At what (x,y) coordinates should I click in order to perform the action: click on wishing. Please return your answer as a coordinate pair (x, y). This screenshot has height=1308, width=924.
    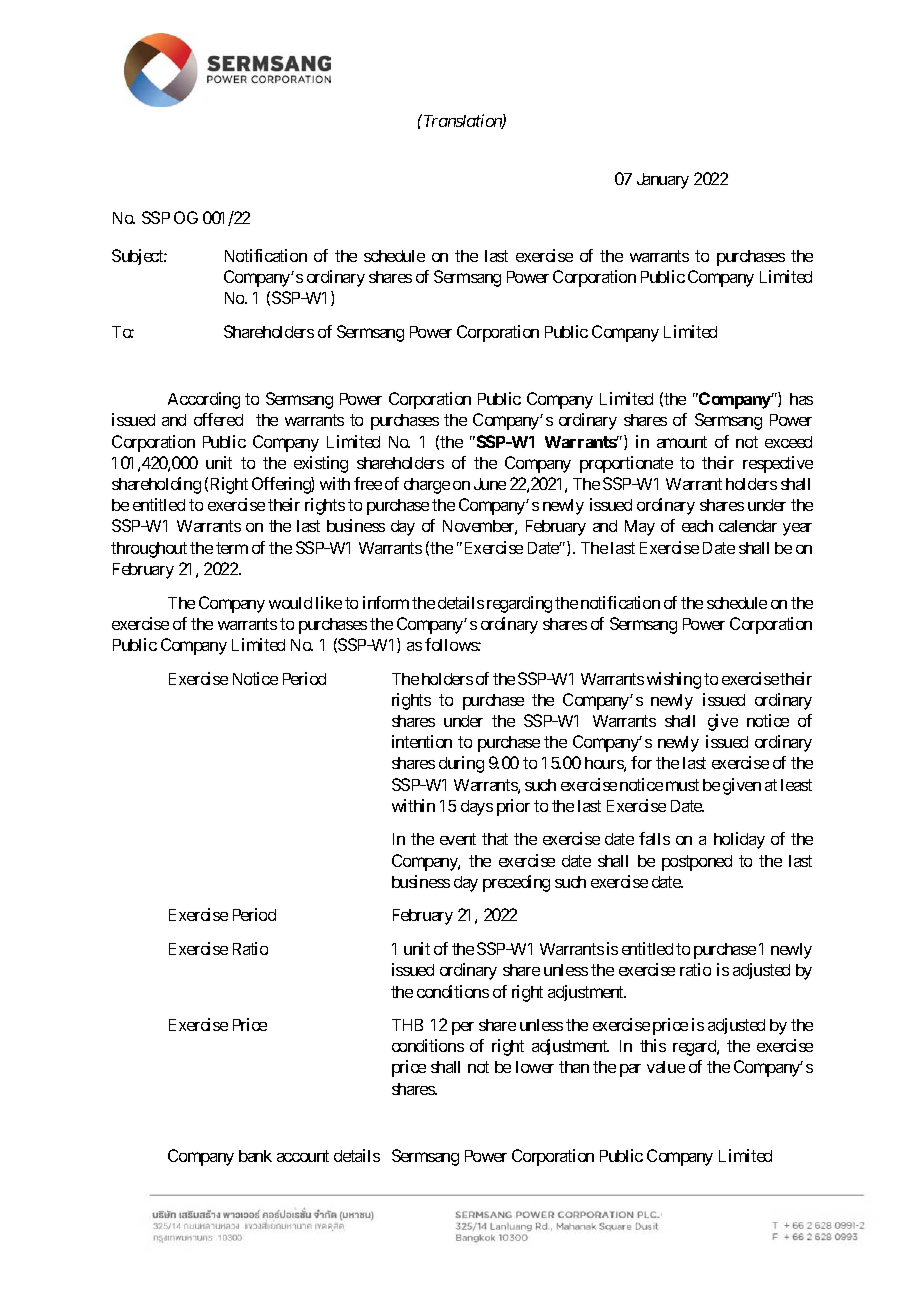
    Looking at the image, I should click on (674, 680).
